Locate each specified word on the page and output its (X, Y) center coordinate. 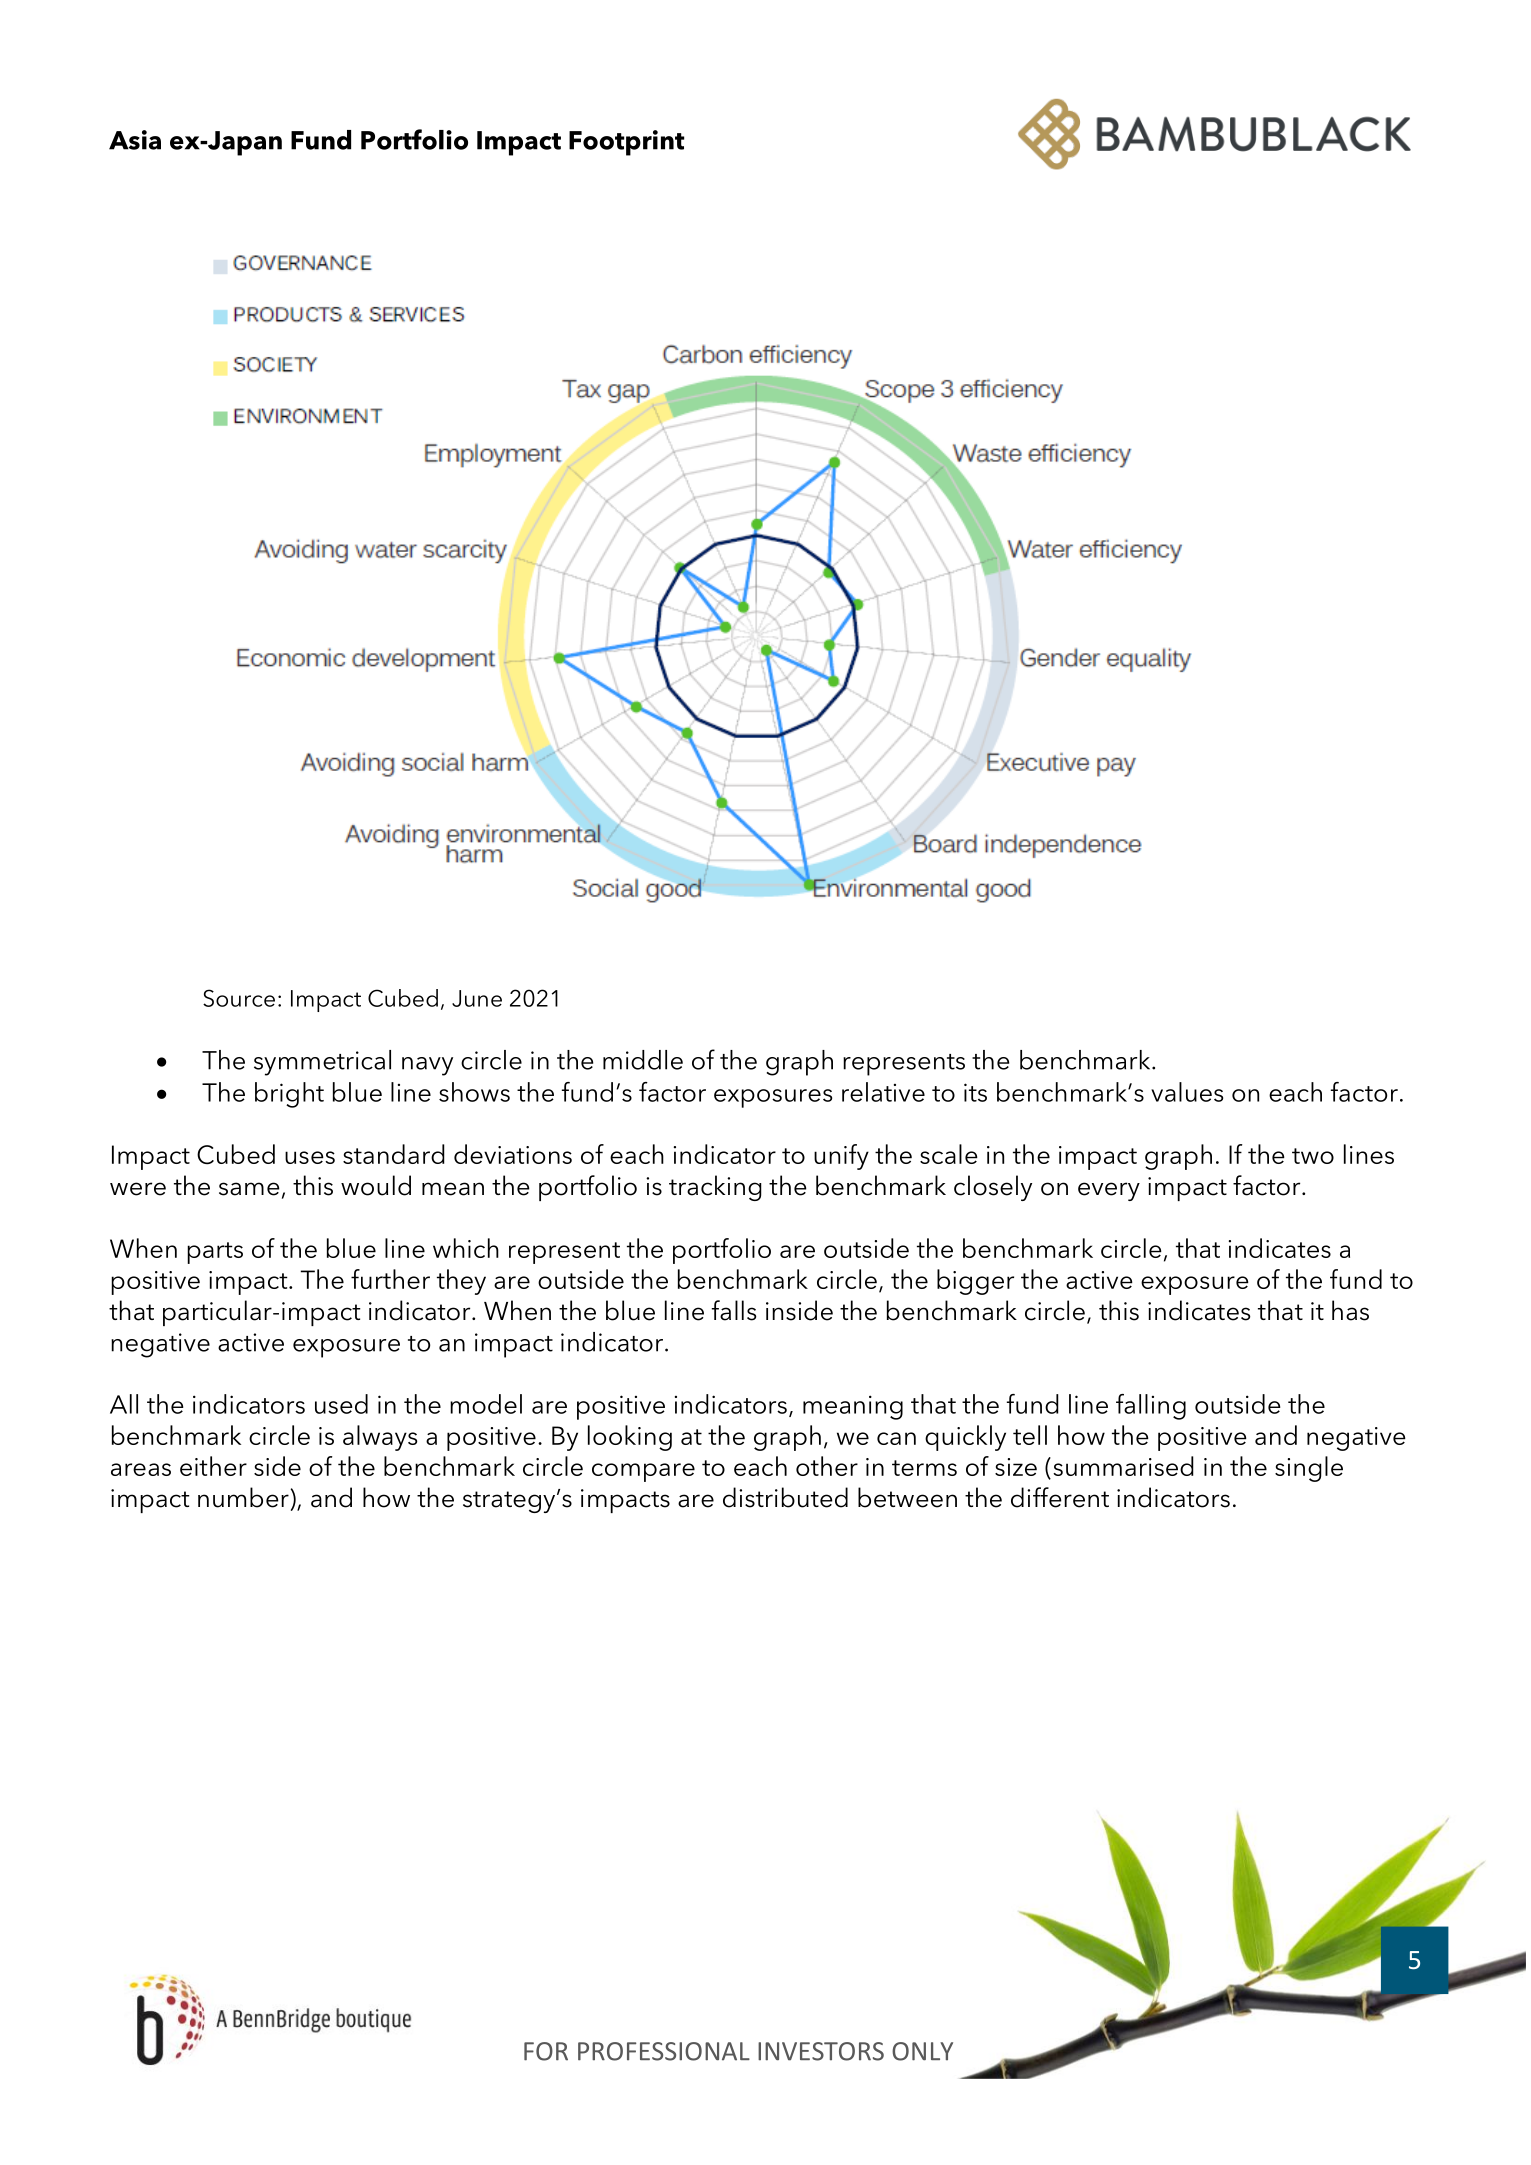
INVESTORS (821, 2051)
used (341, 1404)
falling (1151, 1407)
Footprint (626, 143)
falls (734, 1310)
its (975, 1092)
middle (643, 1060)
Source (239, 998)
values (1187, 1092)
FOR (546, 2051)
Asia (135, 140)
